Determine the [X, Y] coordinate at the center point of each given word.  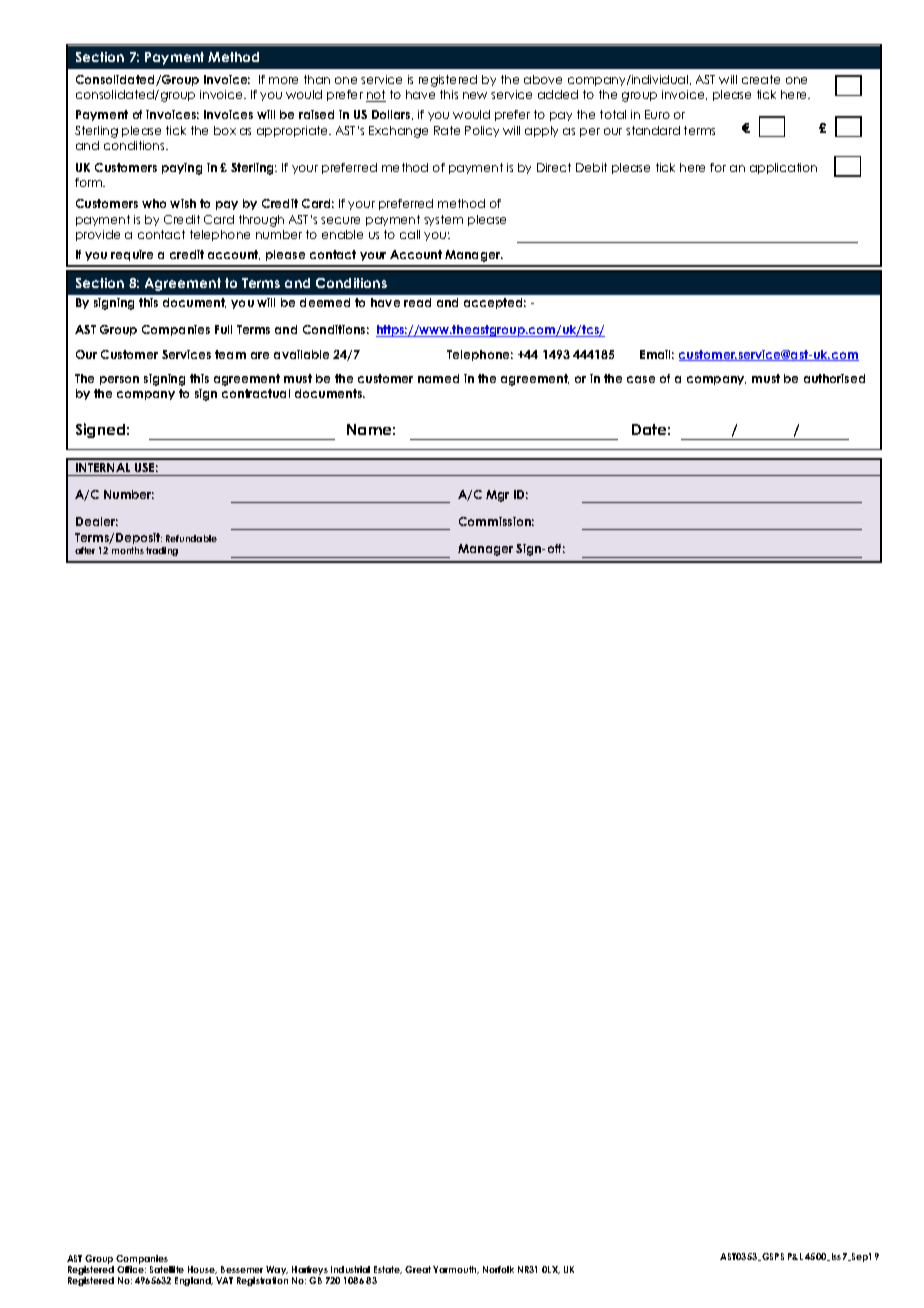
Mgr [497, 496]
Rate [447, 130]
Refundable [191, 538]
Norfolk [498, 1269]
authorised [834, 378]
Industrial [350, 1269]
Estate [388, 1270]
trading [162, 551]
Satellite [167, 1269]
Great [418, 1269]
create [761, 79]
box [225, 130]
